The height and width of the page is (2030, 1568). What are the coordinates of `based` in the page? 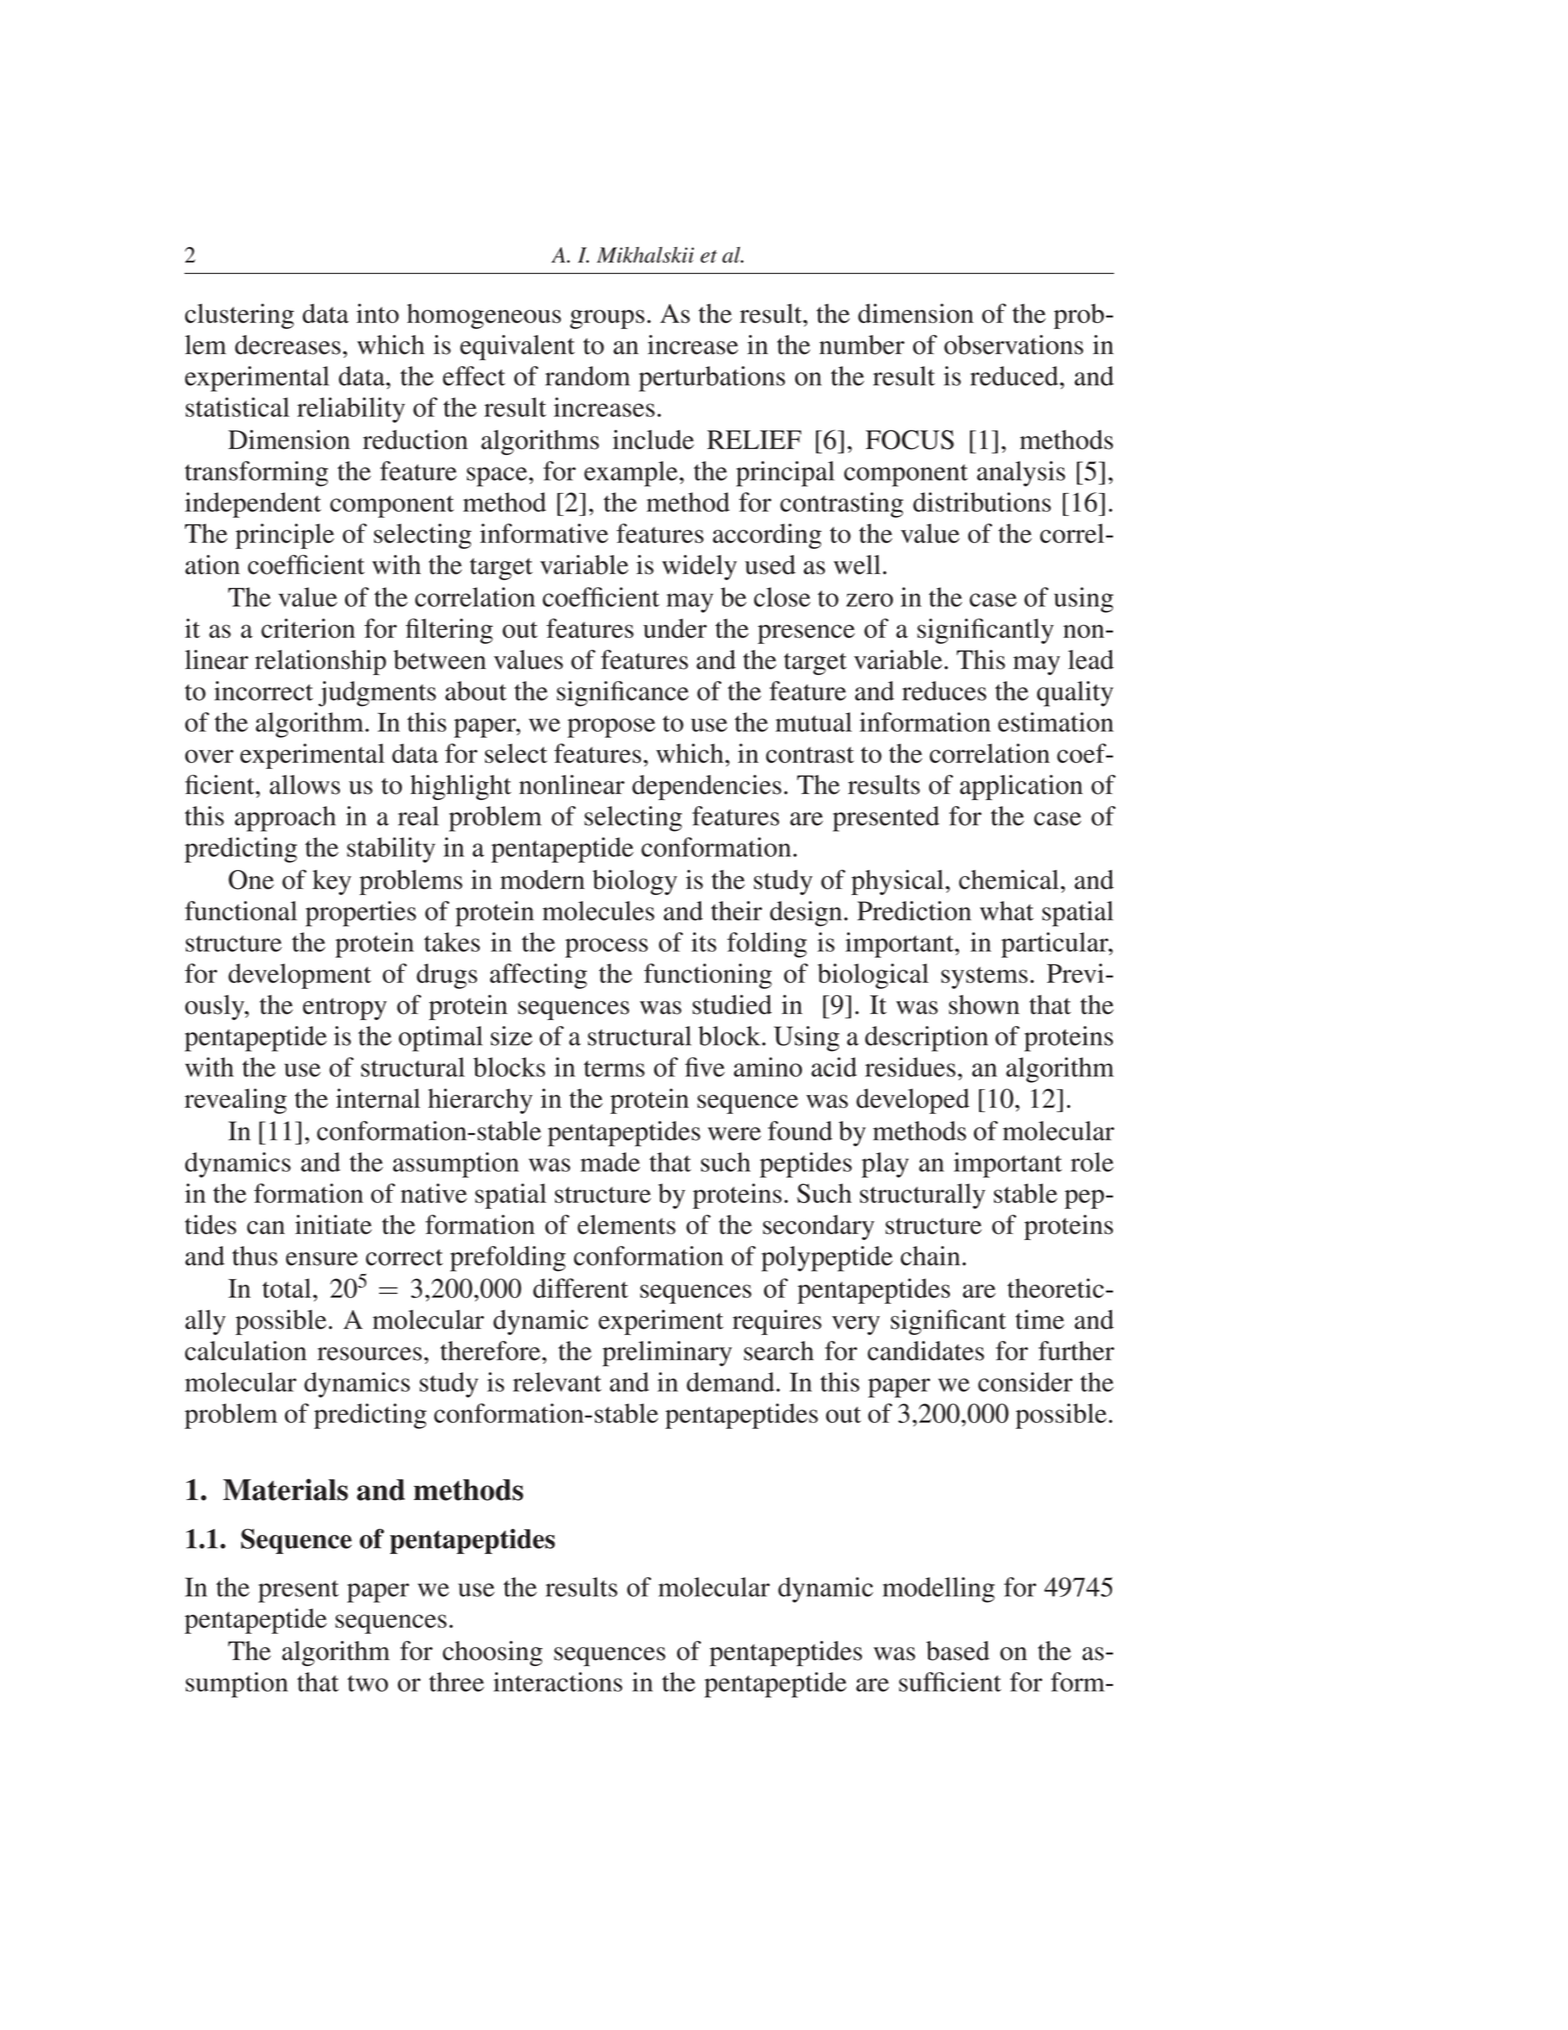 It's located at (957, 1651).
